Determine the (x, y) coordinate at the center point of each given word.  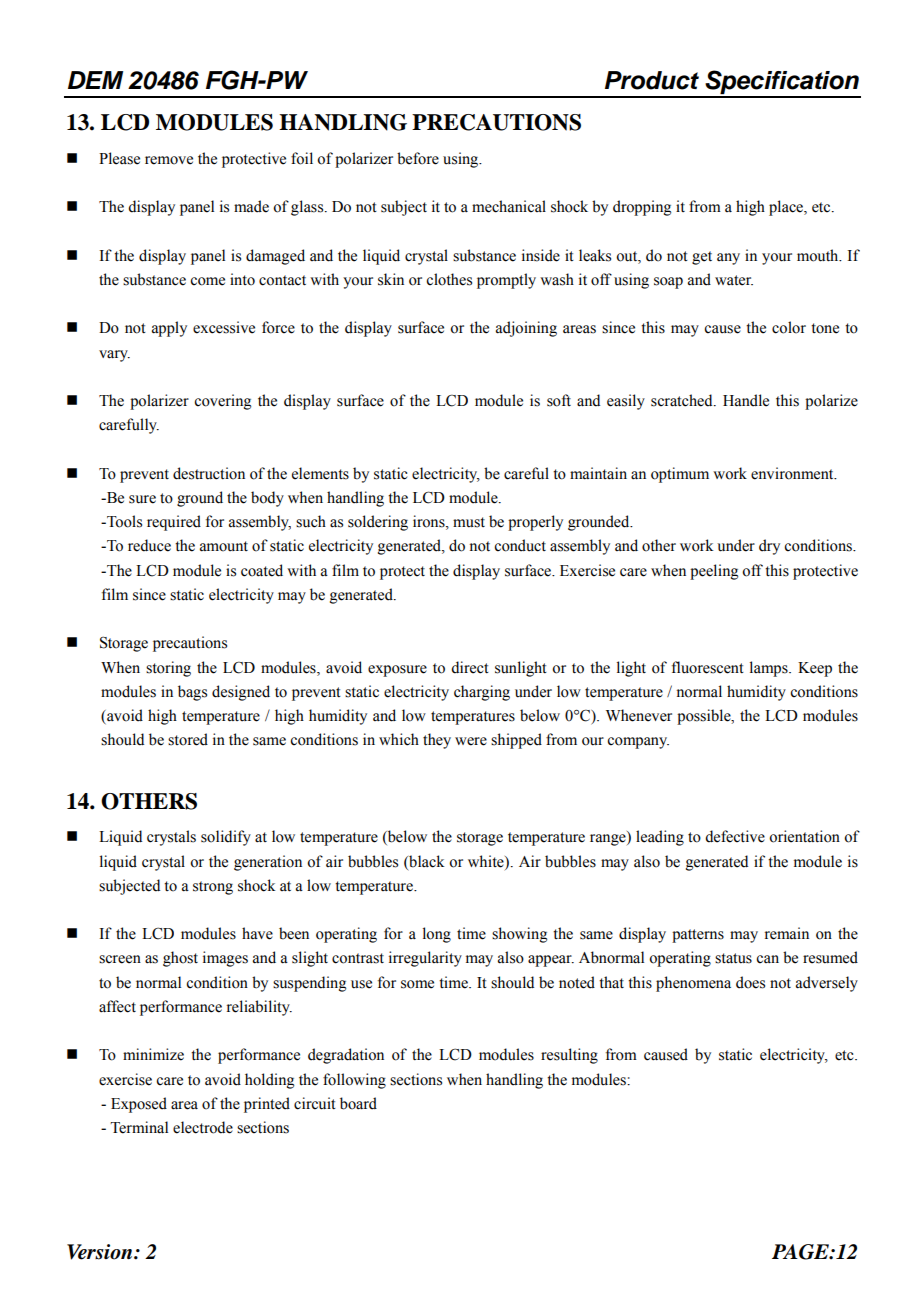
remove (169, 160)
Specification (782, 83)
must (469, 522)
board (358, 1103)
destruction (209, 473)
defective (735, 836)
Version (101, 1252)
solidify (226, 838)
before (418, 158)
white (487, 861)
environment (793, 473)
